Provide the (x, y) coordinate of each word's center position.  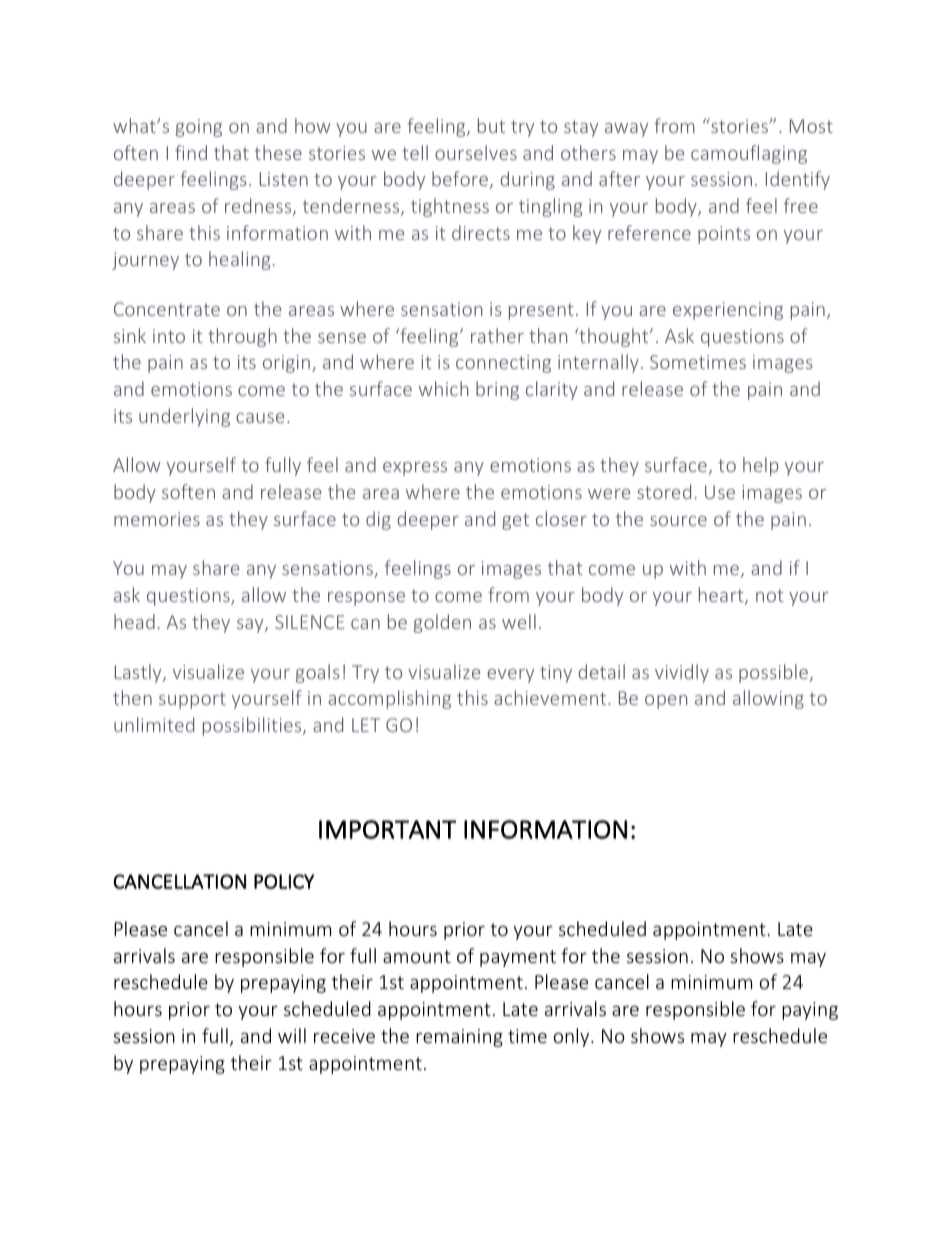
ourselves (476, 152)
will (292, 1035)
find (191, 152)
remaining (459, 1038)
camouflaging (749, 154)
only (573, 1037)
